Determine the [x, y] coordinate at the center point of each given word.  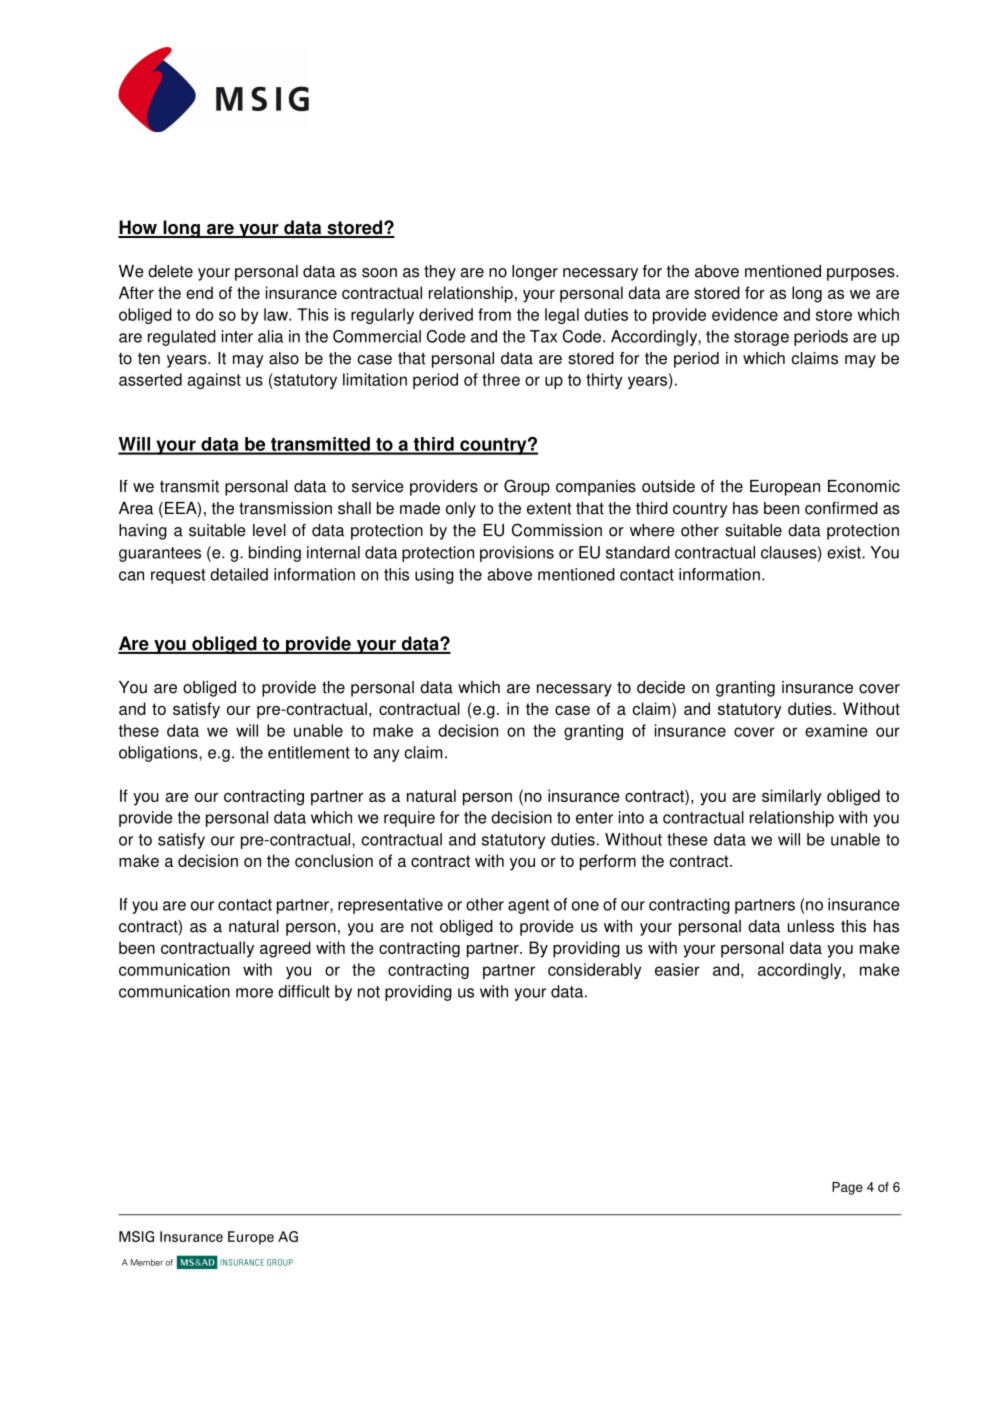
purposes [862, 274]
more [254, 993]
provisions [517, 554]
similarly [792, 797]
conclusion [334, 860]
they [440, 273]
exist [845, 552]
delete [170, 271]
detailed [239, 574]
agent [528, 906]
